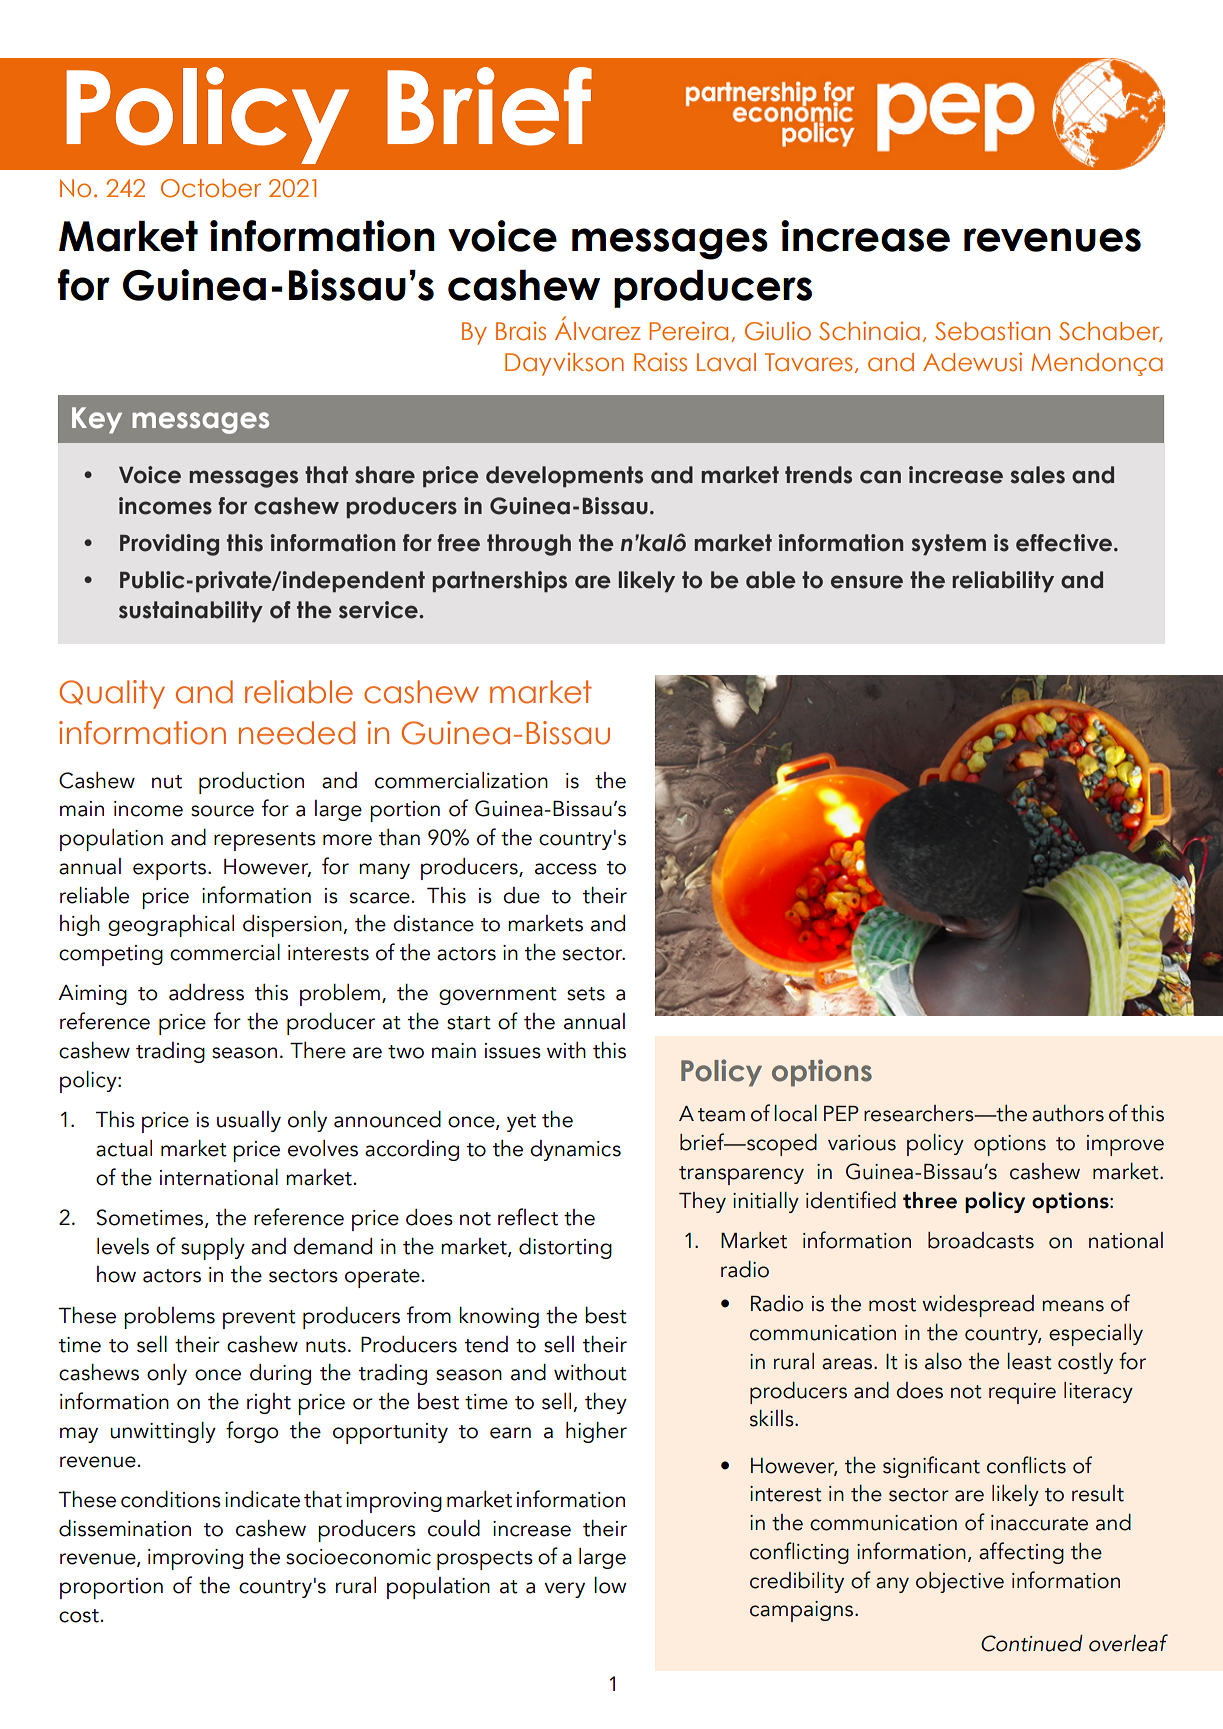  I want to click on Pereira, so click(688, 331).
